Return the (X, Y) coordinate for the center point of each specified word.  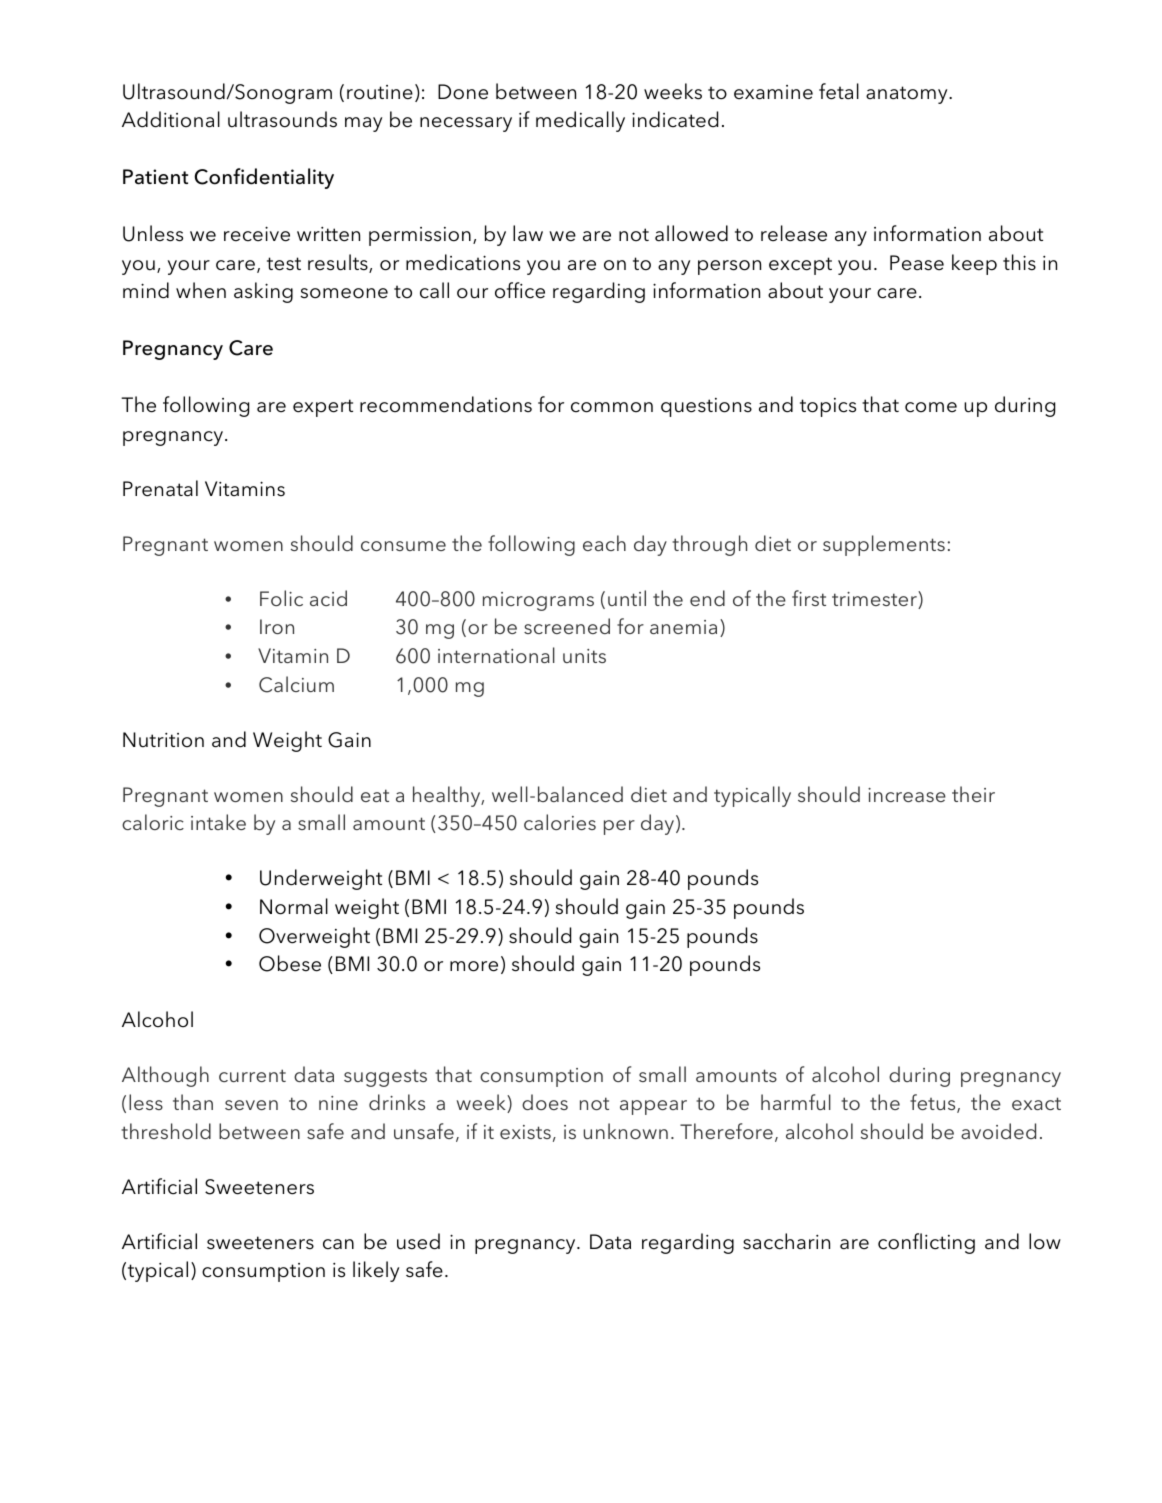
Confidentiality (264, 178)
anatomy (908, 95)
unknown (626, 1131)
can (338, 1244)
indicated (675, 119)
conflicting (926, 1243)
